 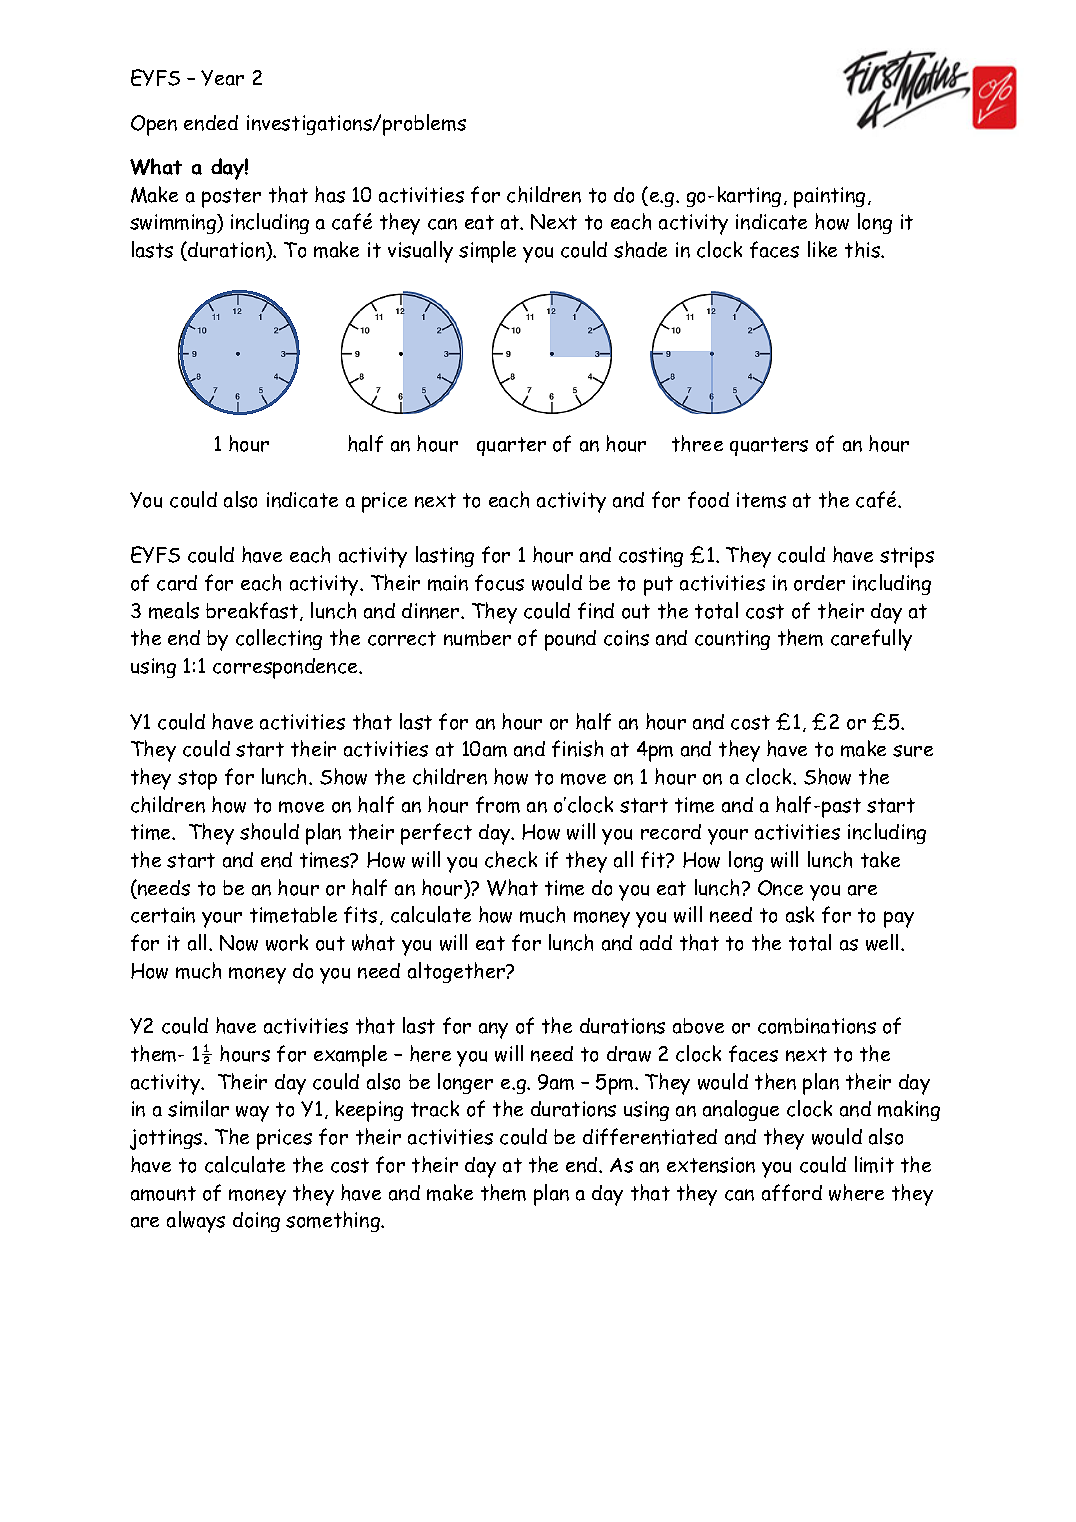 I want to click on painting, so click(x=829, y=197).
